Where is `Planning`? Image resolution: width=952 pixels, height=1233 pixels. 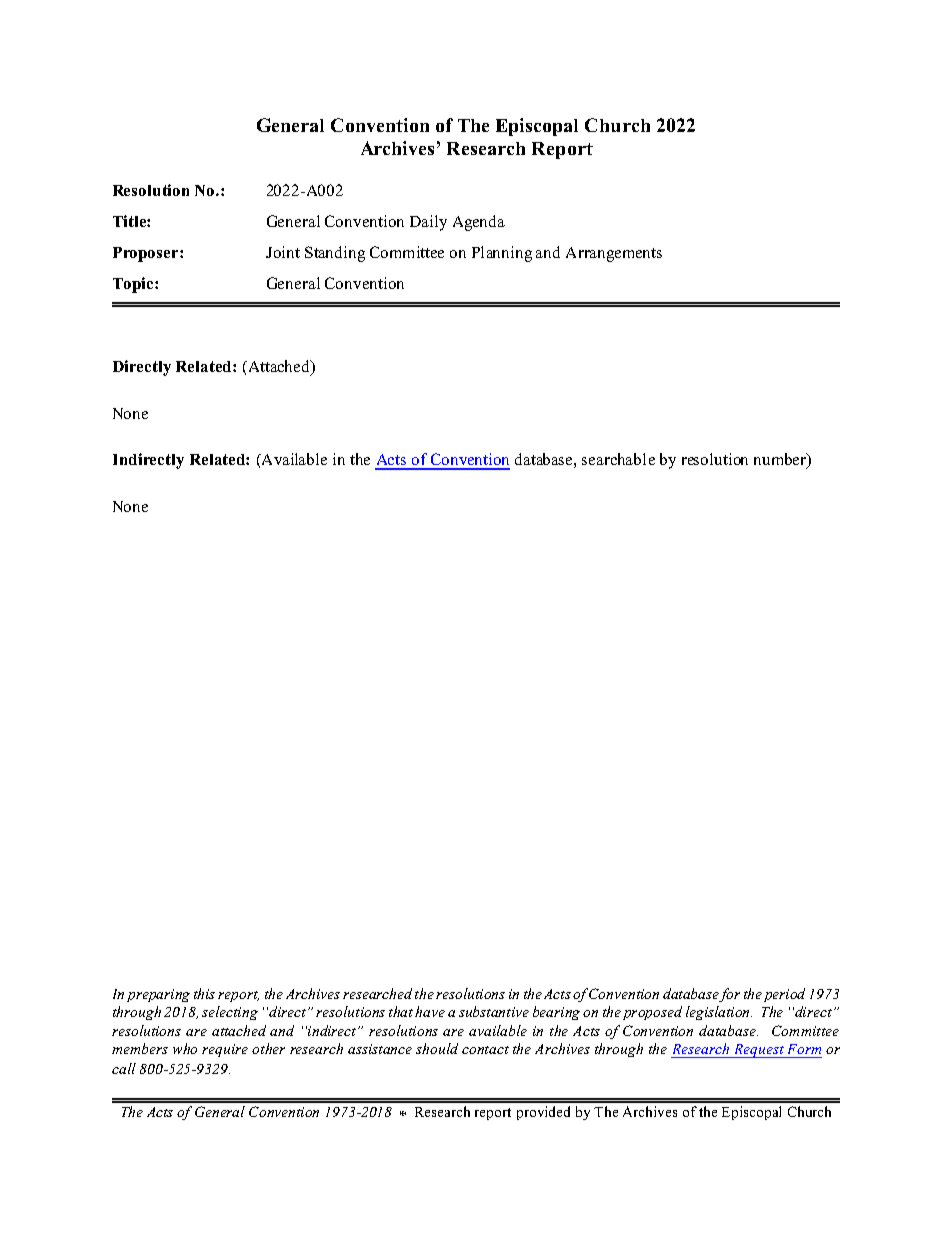
Planning is located at coordinates (502, 254).
